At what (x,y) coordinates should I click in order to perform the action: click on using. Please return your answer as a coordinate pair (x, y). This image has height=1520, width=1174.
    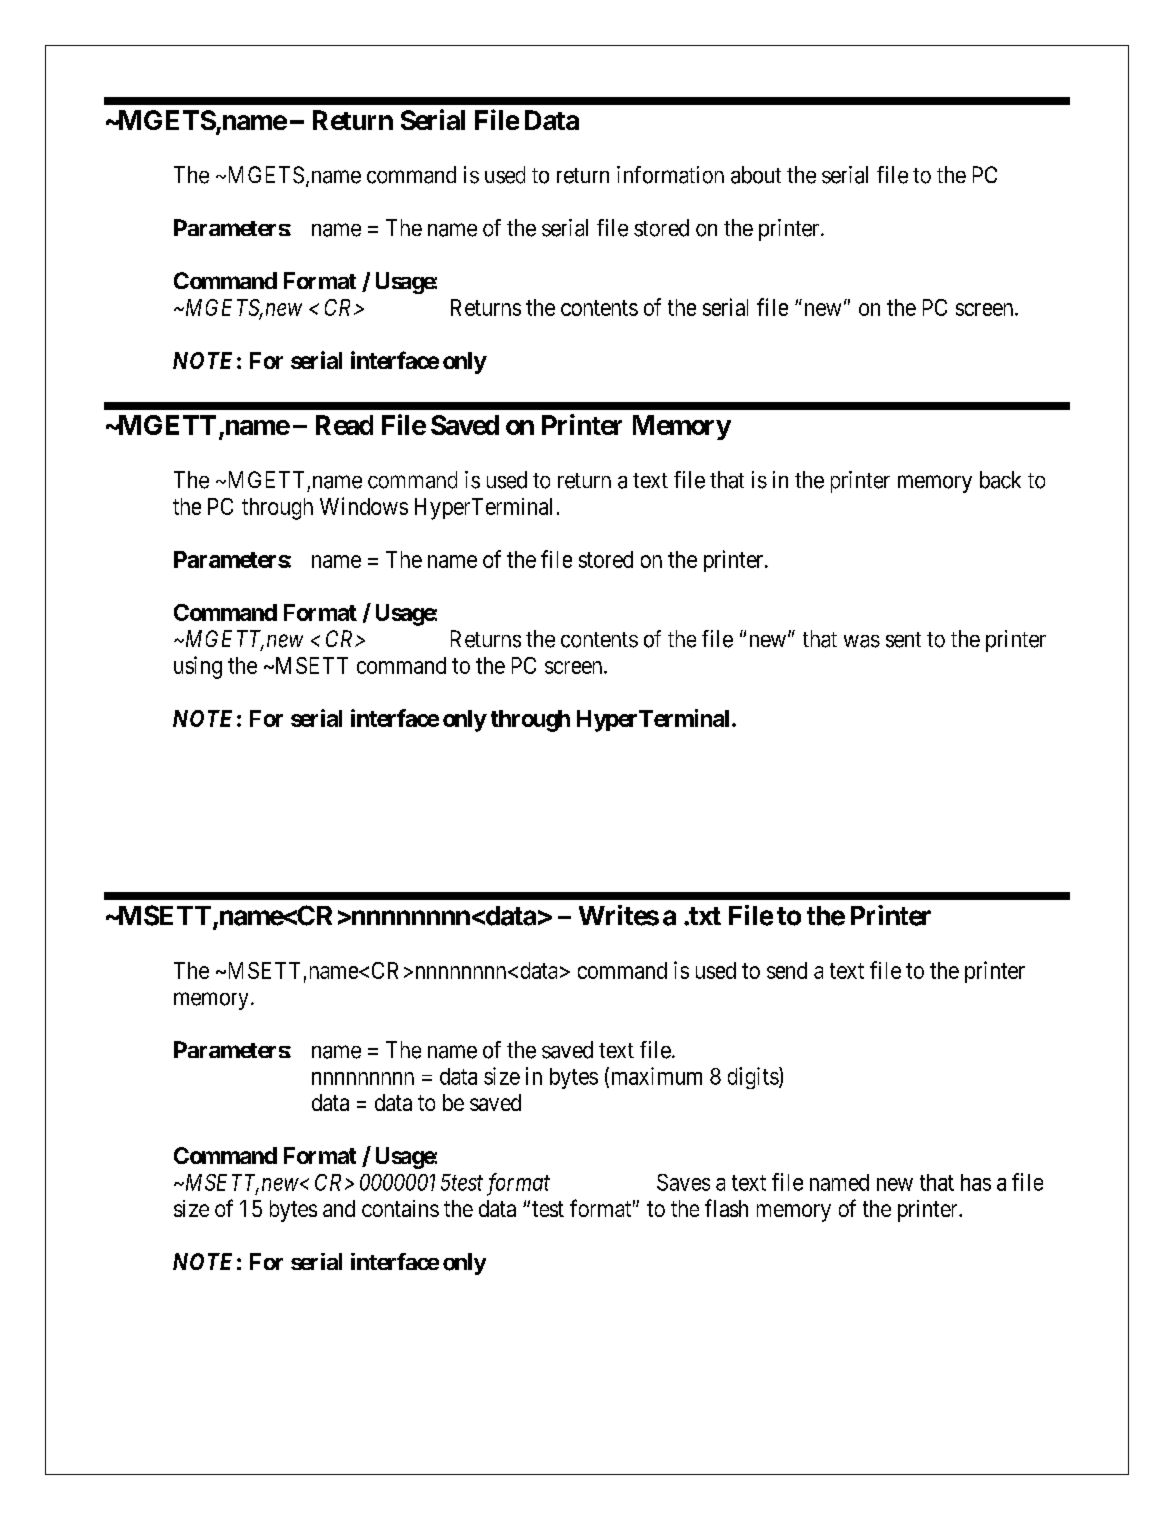
    Looking at the image, I should click on (198, 667).
